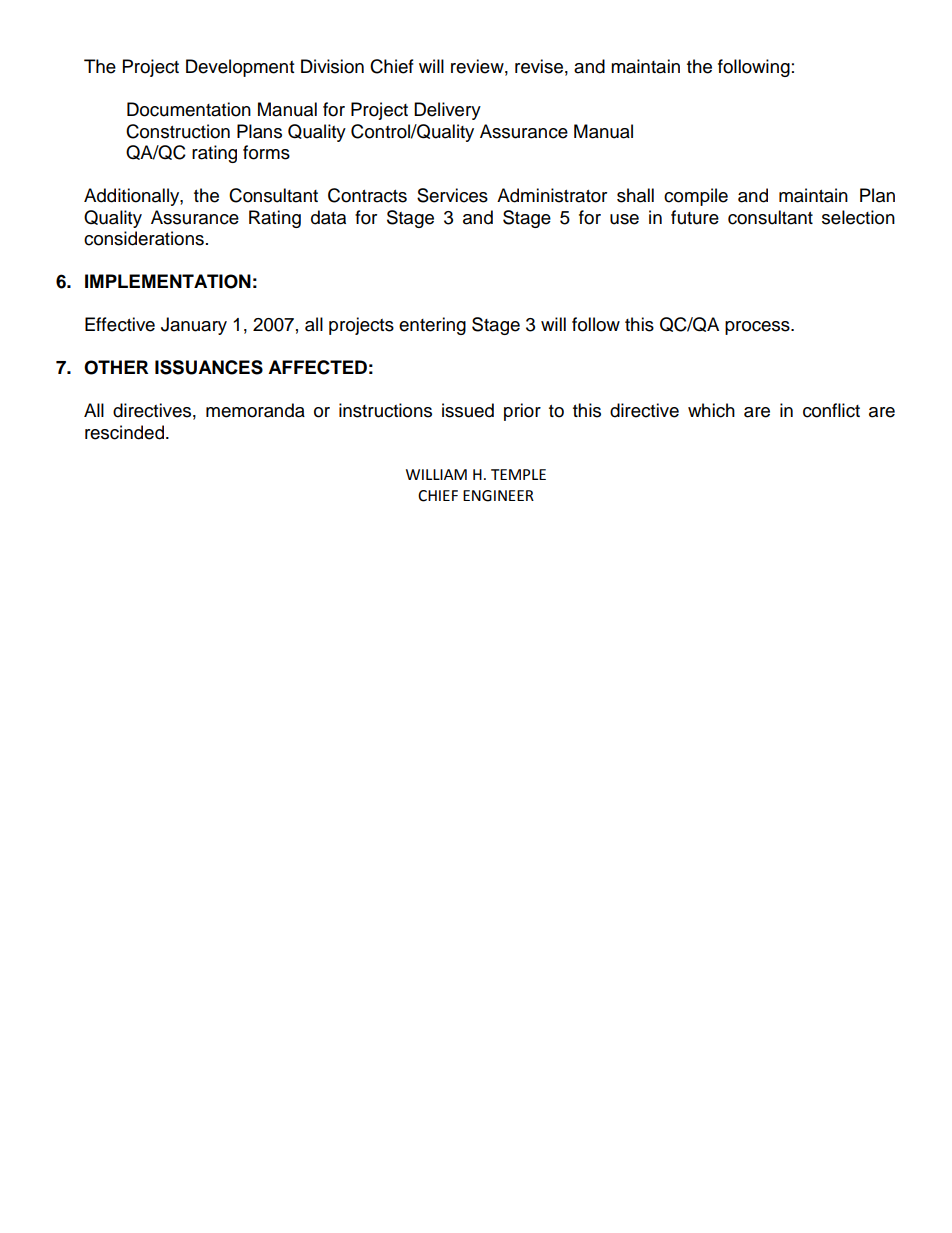 Image resolution: width=952 pixels, height=1233 pixels. I want to click on considerations, so click(144, 238).
